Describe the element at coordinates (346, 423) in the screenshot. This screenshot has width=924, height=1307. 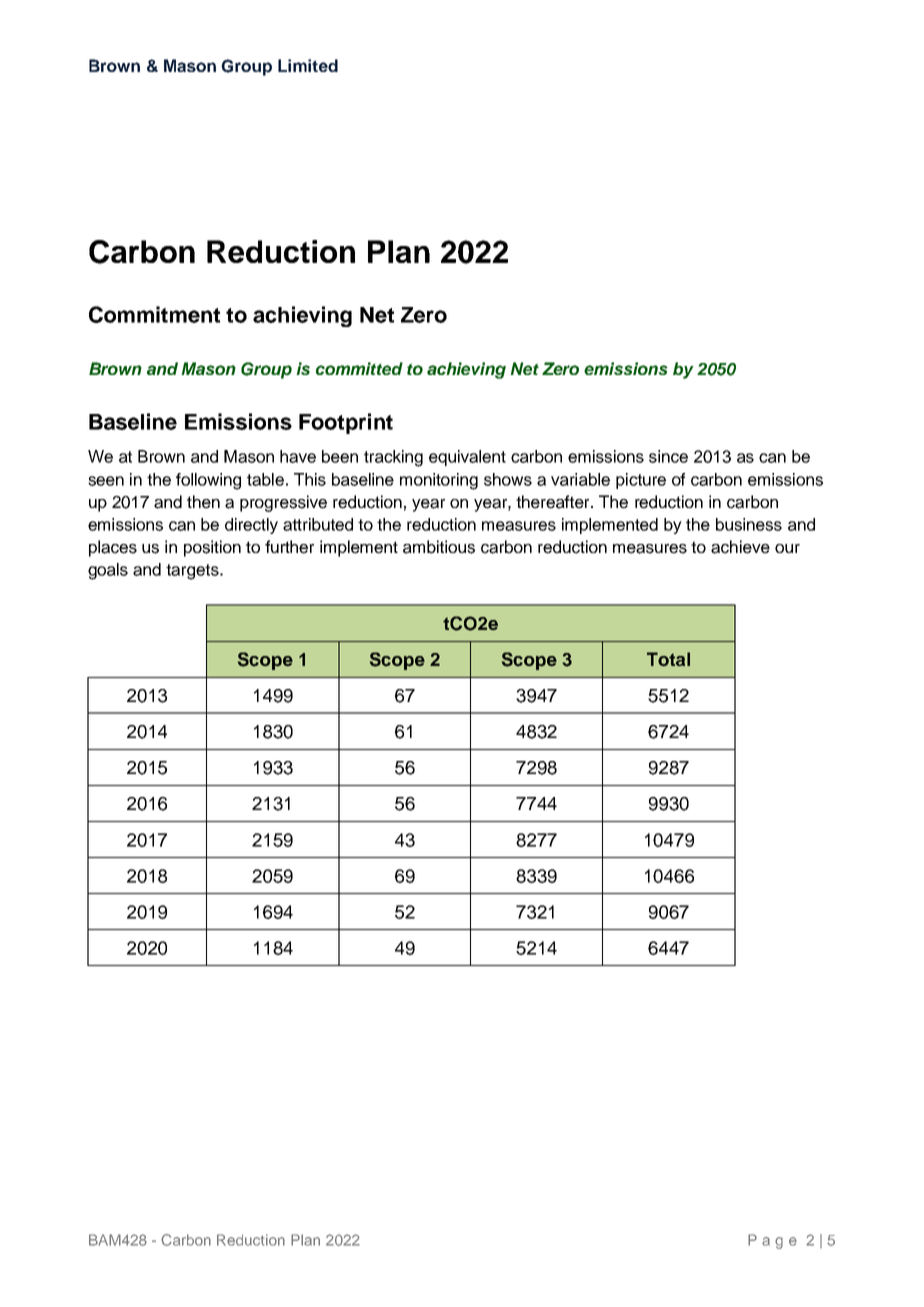
I see `Footprint` at that location.
